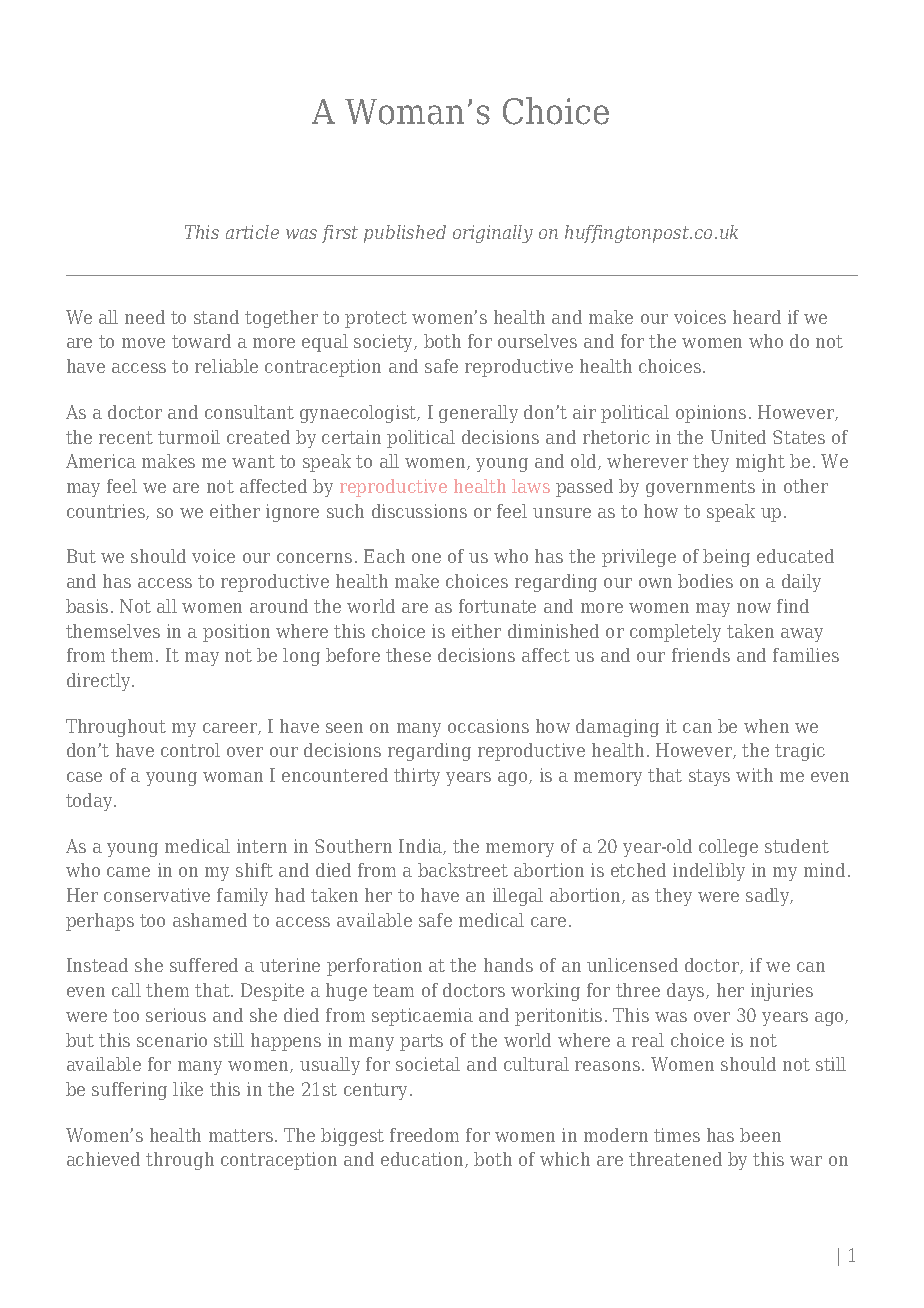 The image size is (924, 1308). I want to click on occasions, so click(488, 726).
